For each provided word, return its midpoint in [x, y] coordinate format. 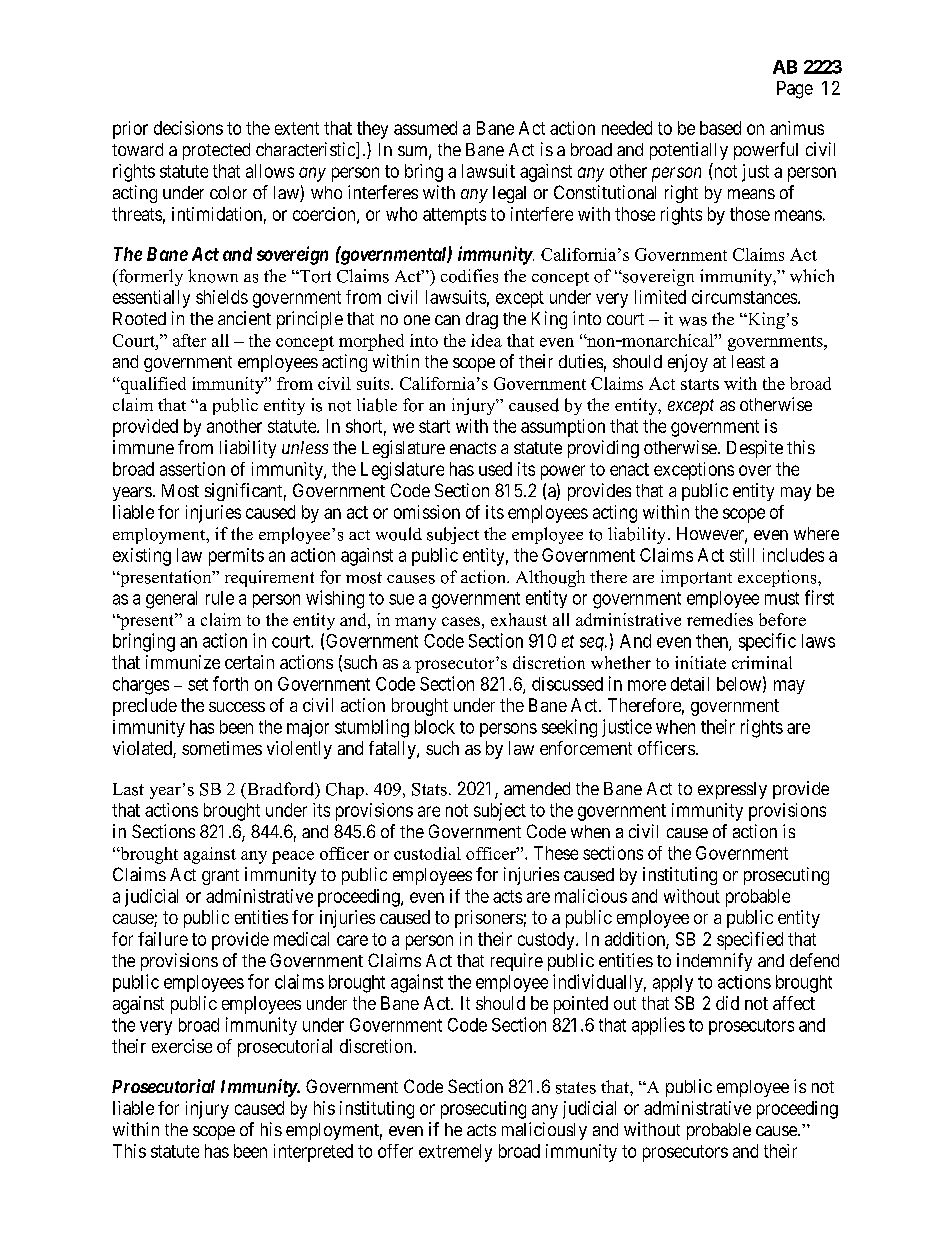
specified [750, 941]
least [748, 361]
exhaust [519, 619]
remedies [720, 619]
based [720, 128]
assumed [425, 128]
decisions [188, 128]
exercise [182, 1046]
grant [220, 877]
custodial [427, 853]
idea [486, 340]
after [189, 340]
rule [220, 598]
